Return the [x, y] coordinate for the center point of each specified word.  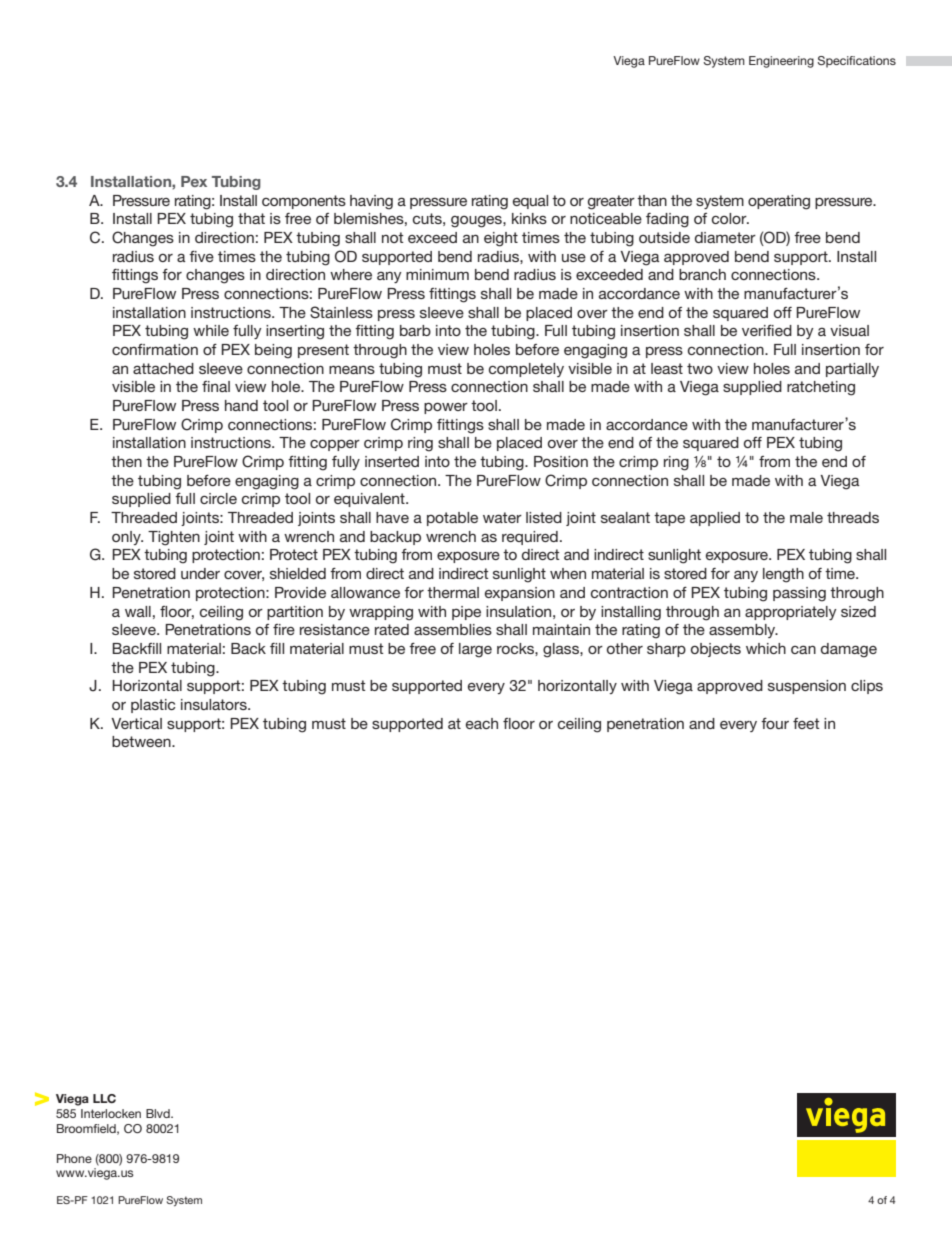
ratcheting [821, 388]
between [142, 741]
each [482, 723]
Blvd [159, 1113]
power [446, 408]
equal [530, 202]
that [251, 218]
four [775, 723]
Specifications [856, 62]
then [126, 461]
